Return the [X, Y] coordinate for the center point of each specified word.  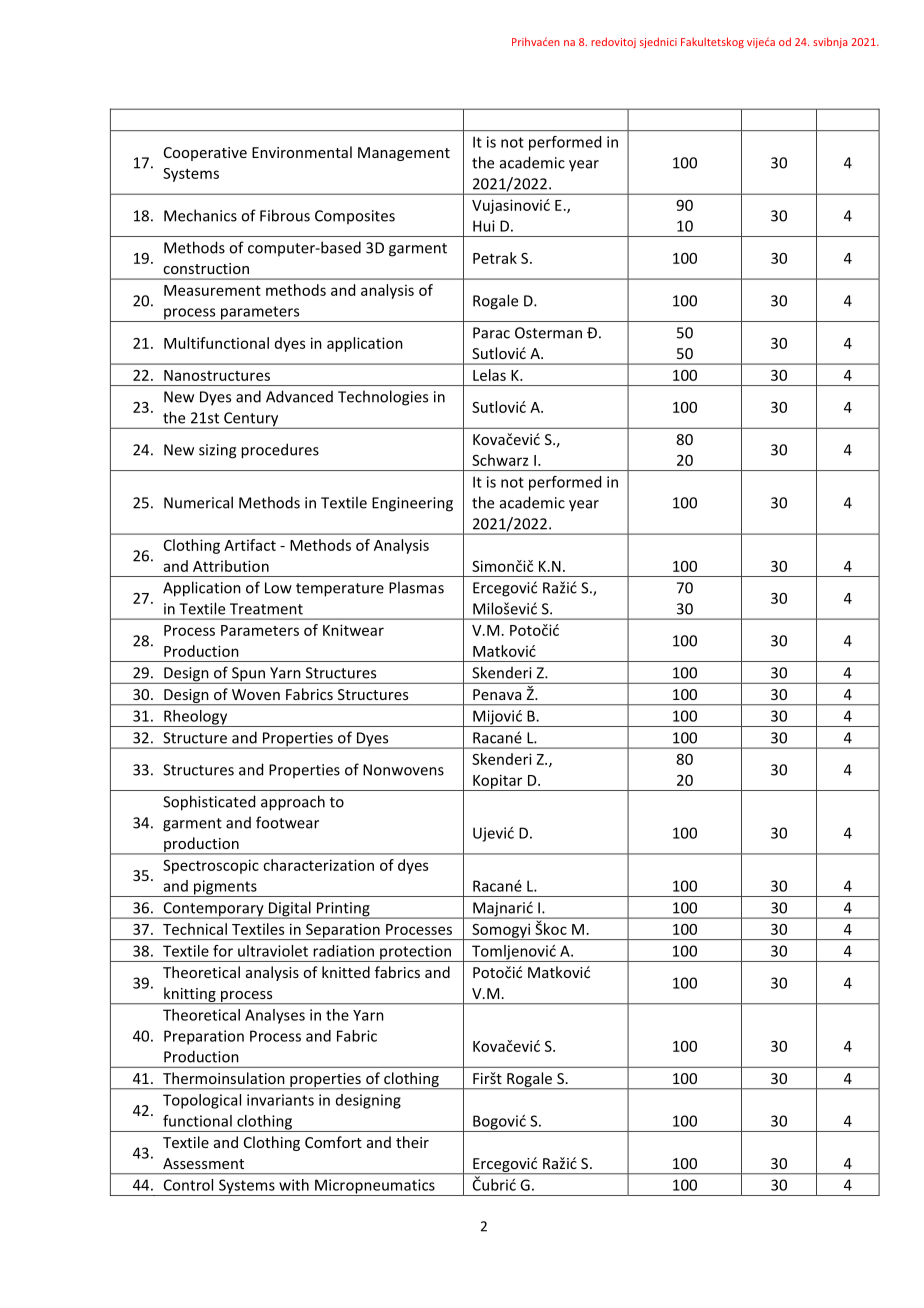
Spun [248, 675]
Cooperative [205, 154]
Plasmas [416, 587]
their [412, 1142]
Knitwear [353, 630]
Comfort [333, 1142]
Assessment [203, 1163]
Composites [355, 217]
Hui [484, 226]
